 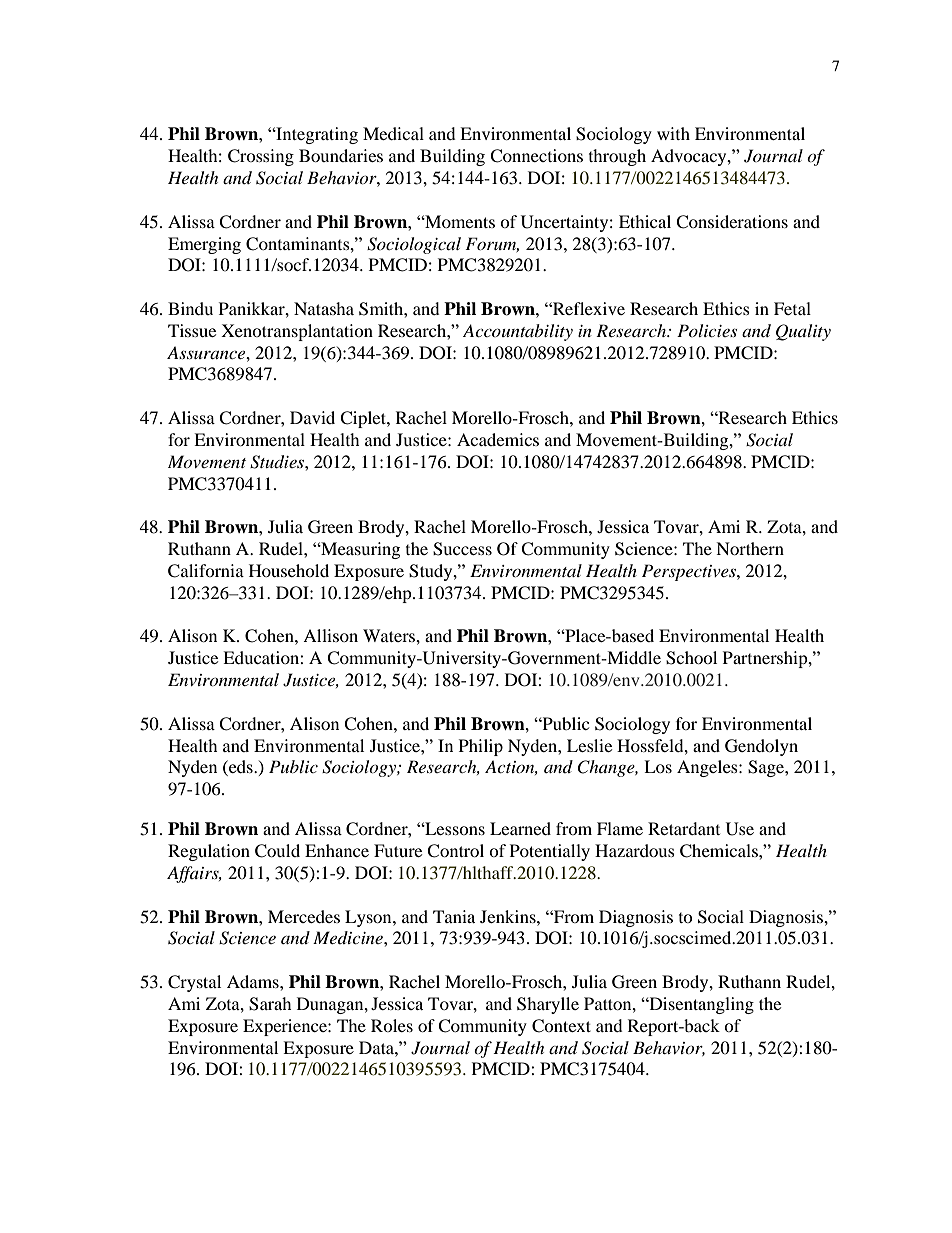 I want to click on Leslie, so click(x=589, y=745).
